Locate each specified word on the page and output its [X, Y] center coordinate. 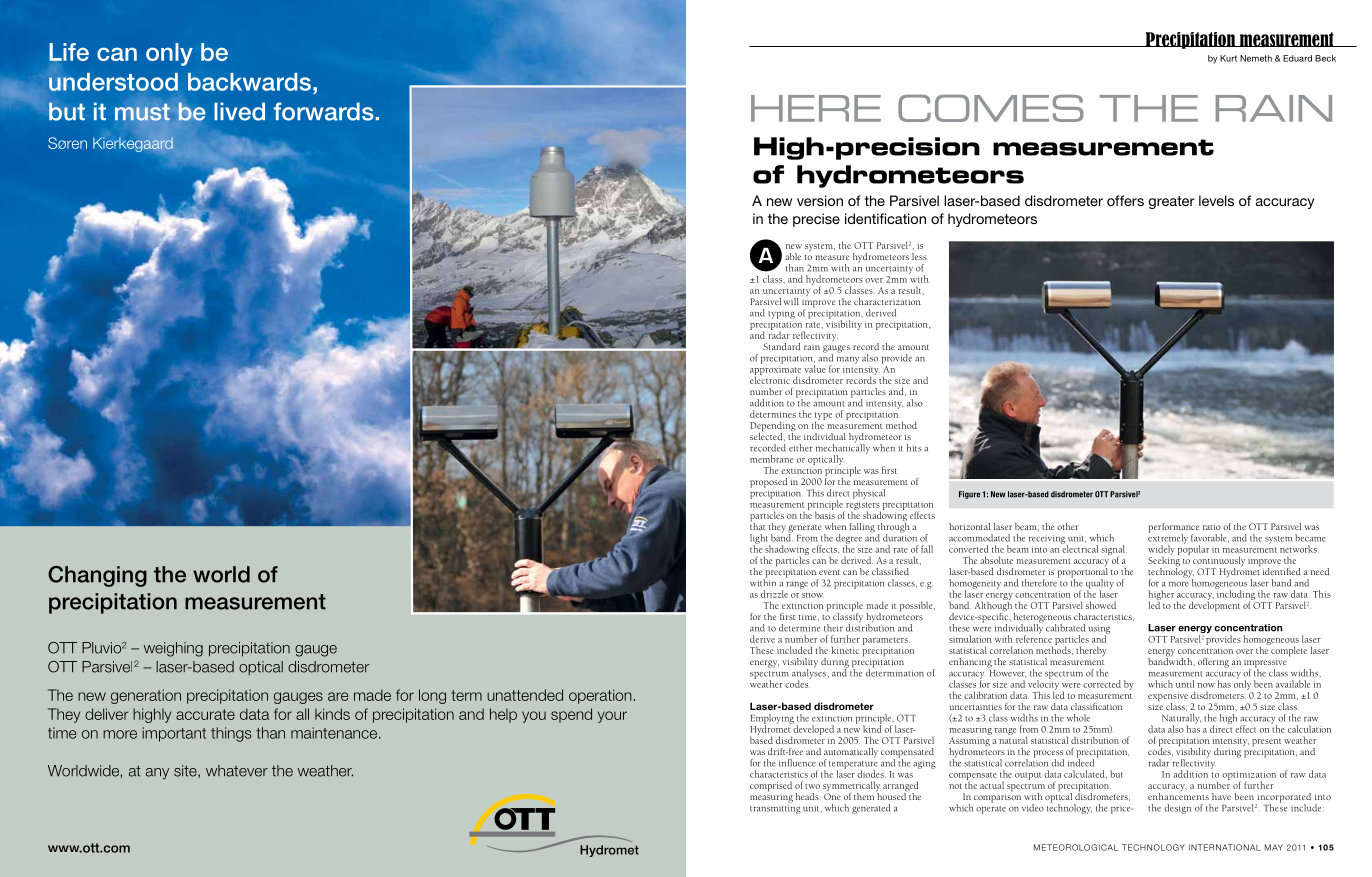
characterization [887, 301]
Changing [97, 576]
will [791, 301]
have [1221, 796]
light [760, 540]
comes [991, 108]
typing [781, 315]
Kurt [1228, 58]
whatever [237, 771]
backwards [249, 82]
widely [1161, 551]
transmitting [775, 809]
